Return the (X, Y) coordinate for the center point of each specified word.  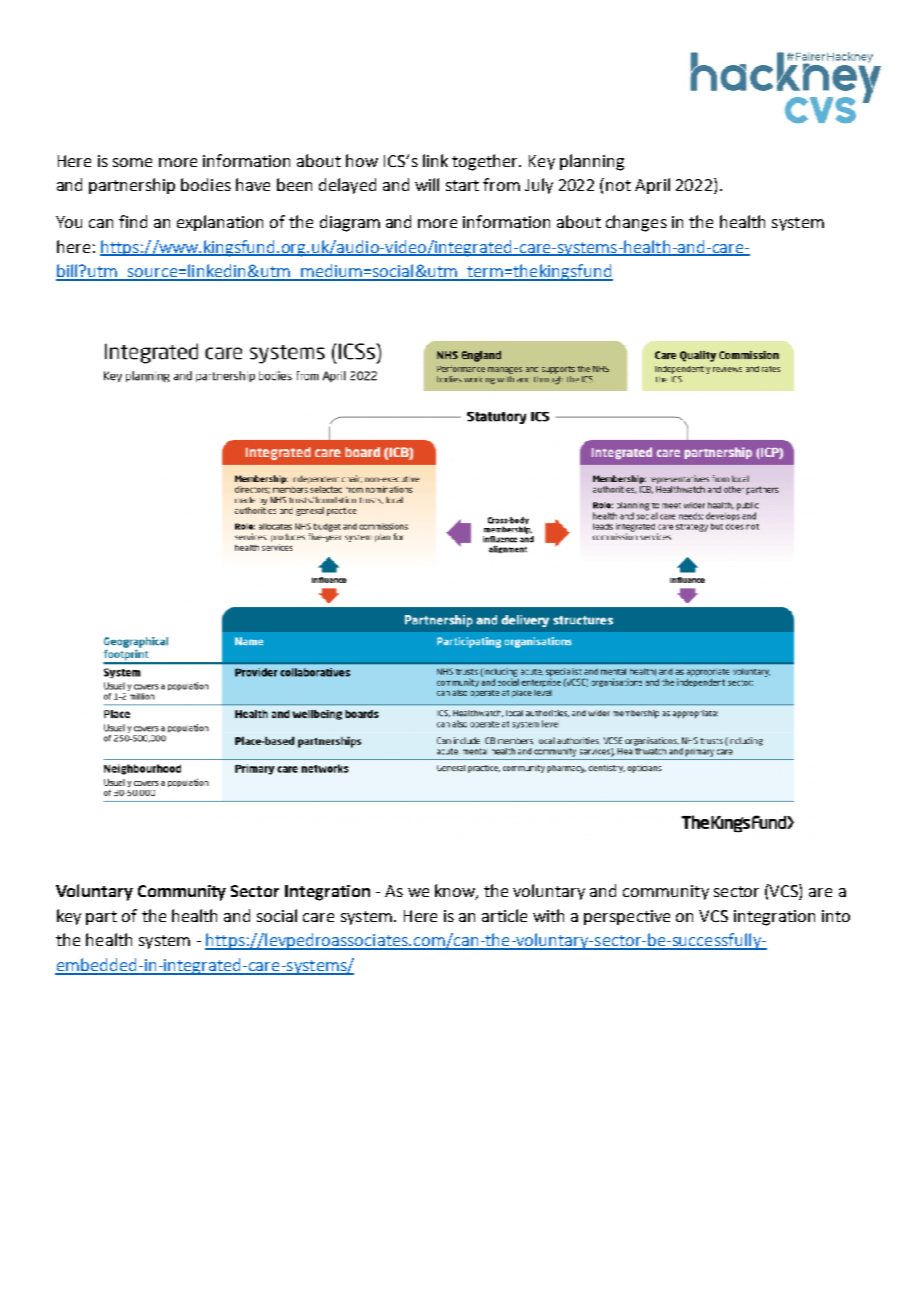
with (548, 915)
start (462, 185)
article (504, 915)
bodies (206, 184)
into (836, 916)
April (652, 186)
